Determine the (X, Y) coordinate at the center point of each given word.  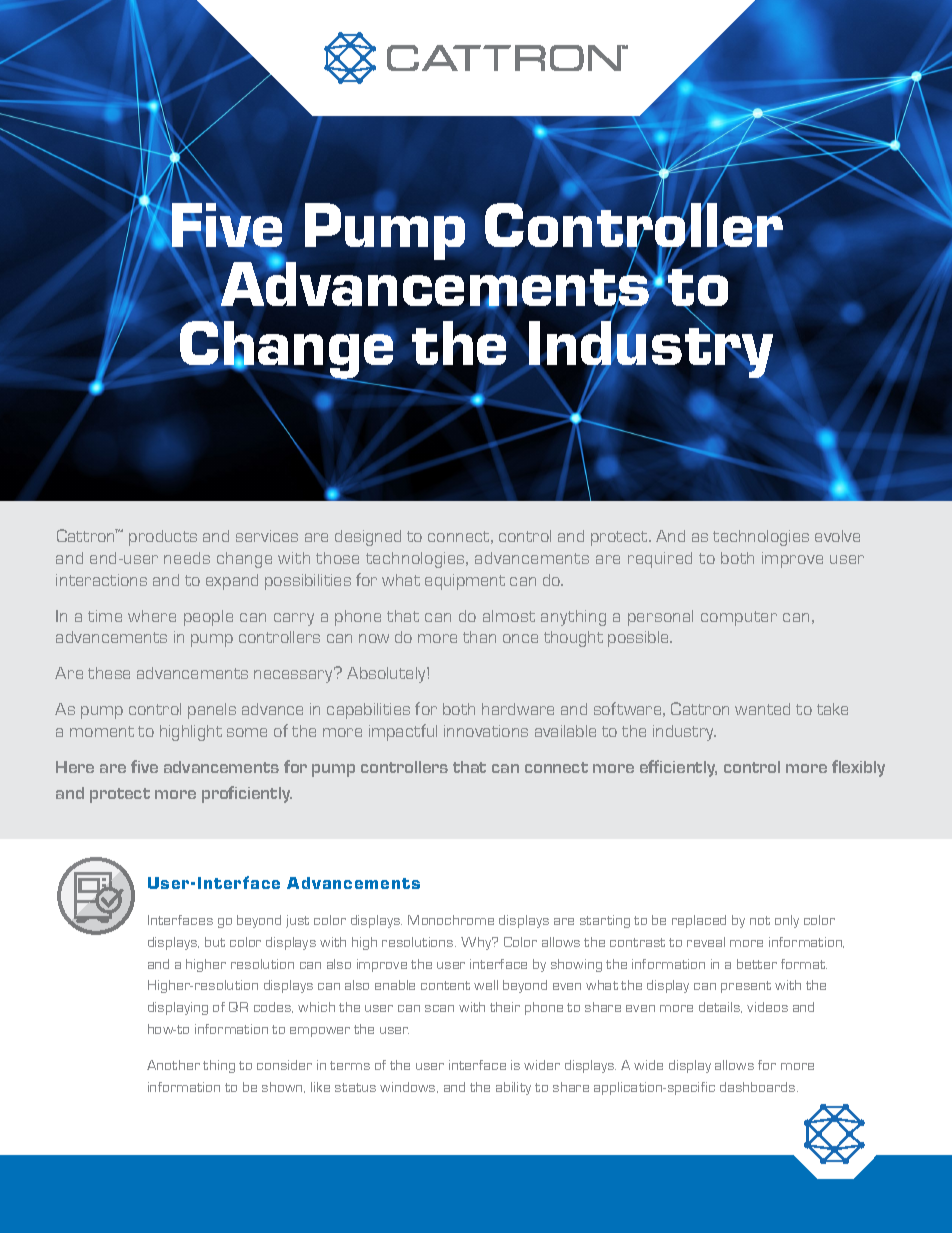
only (787, 921)
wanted (762, 709)
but (215, 942)
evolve (837, 536)
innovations (486, 731)
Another (173, 1065)
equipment (465, 582)
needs (187, 558)
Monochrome (451, 920)
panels (212, 711)
